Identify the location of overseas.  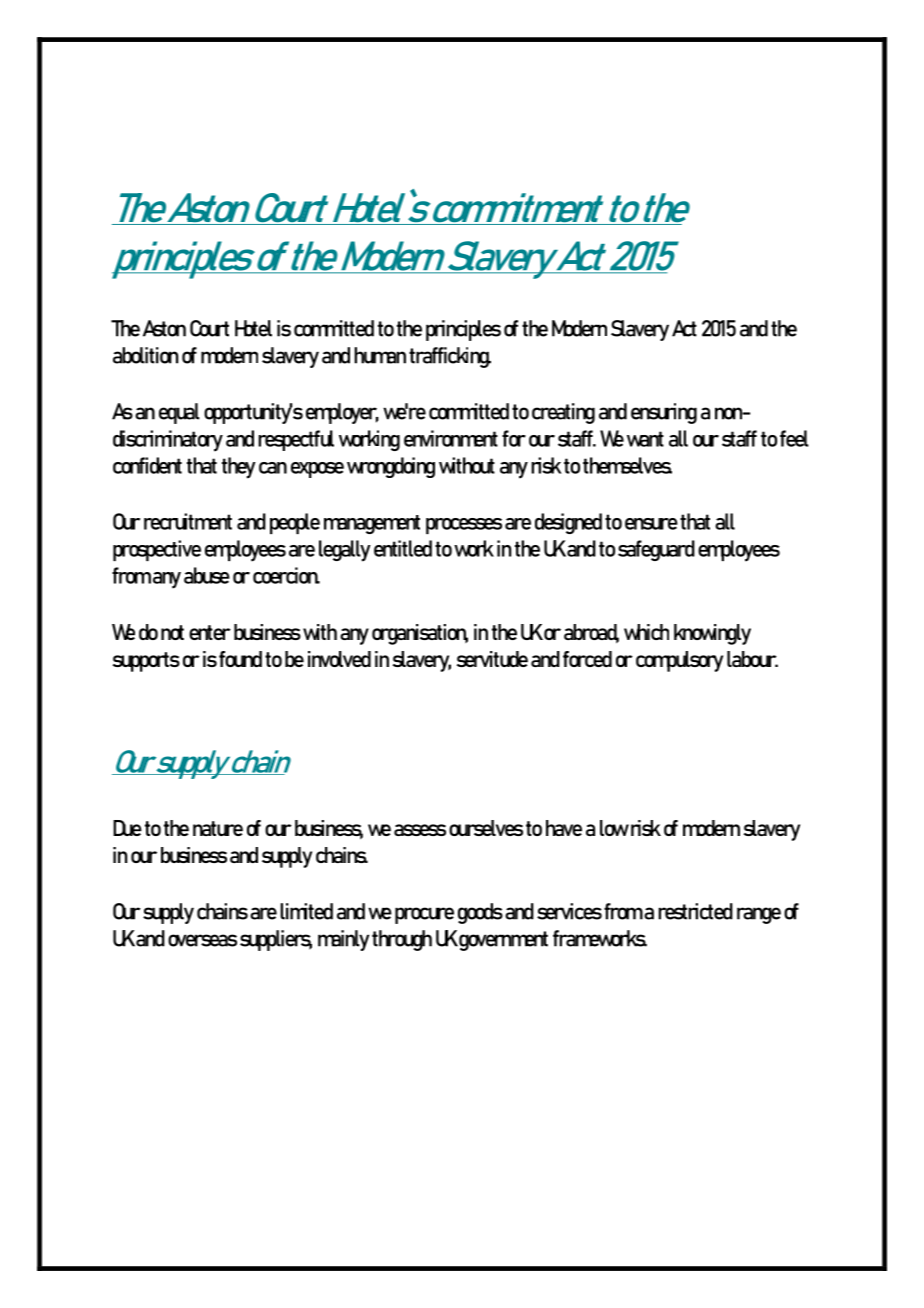
(202, 940).
